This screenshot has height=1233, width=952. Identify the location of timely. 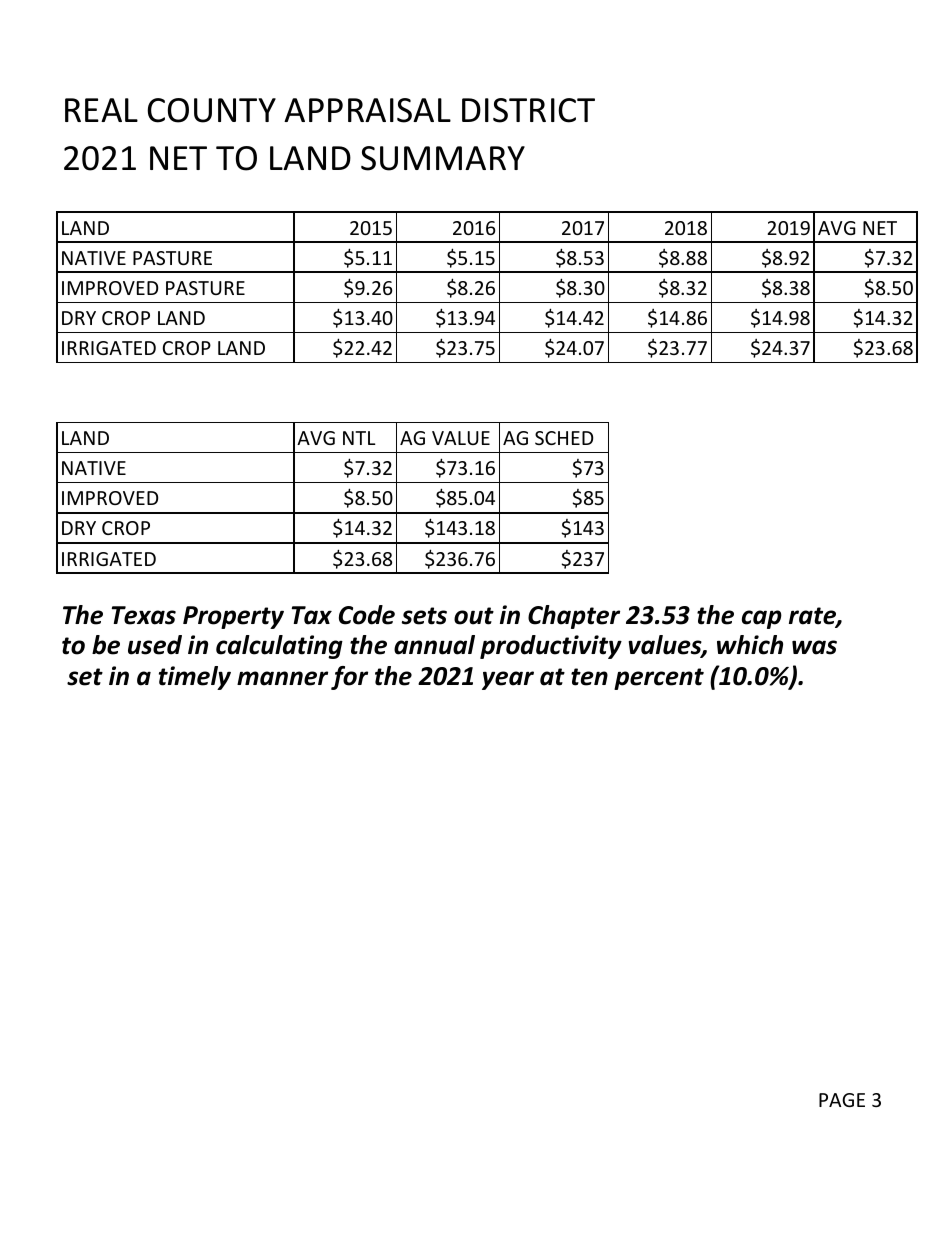
(195, 678).
